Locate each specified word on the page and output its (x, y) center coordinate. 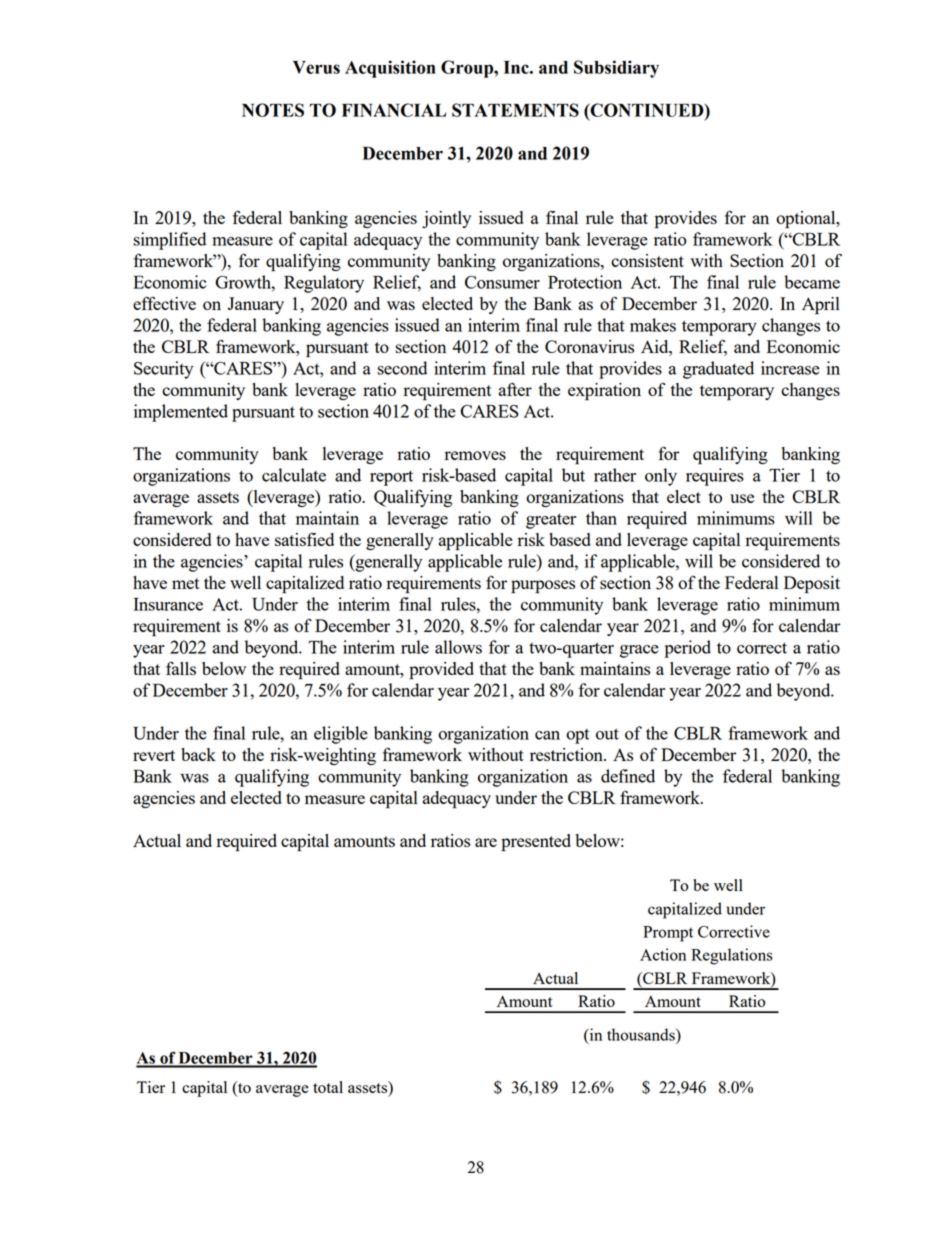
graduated (718, 370)
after (515, 389)
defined (628, 776)
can (547, 735)
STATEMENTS (515, 110)
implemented (181, 413)
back (198, 754)
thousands (642, 1034)
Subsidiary (616, 69)
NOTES (273, 110)
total (328, 1087)
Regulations (732, 956)
